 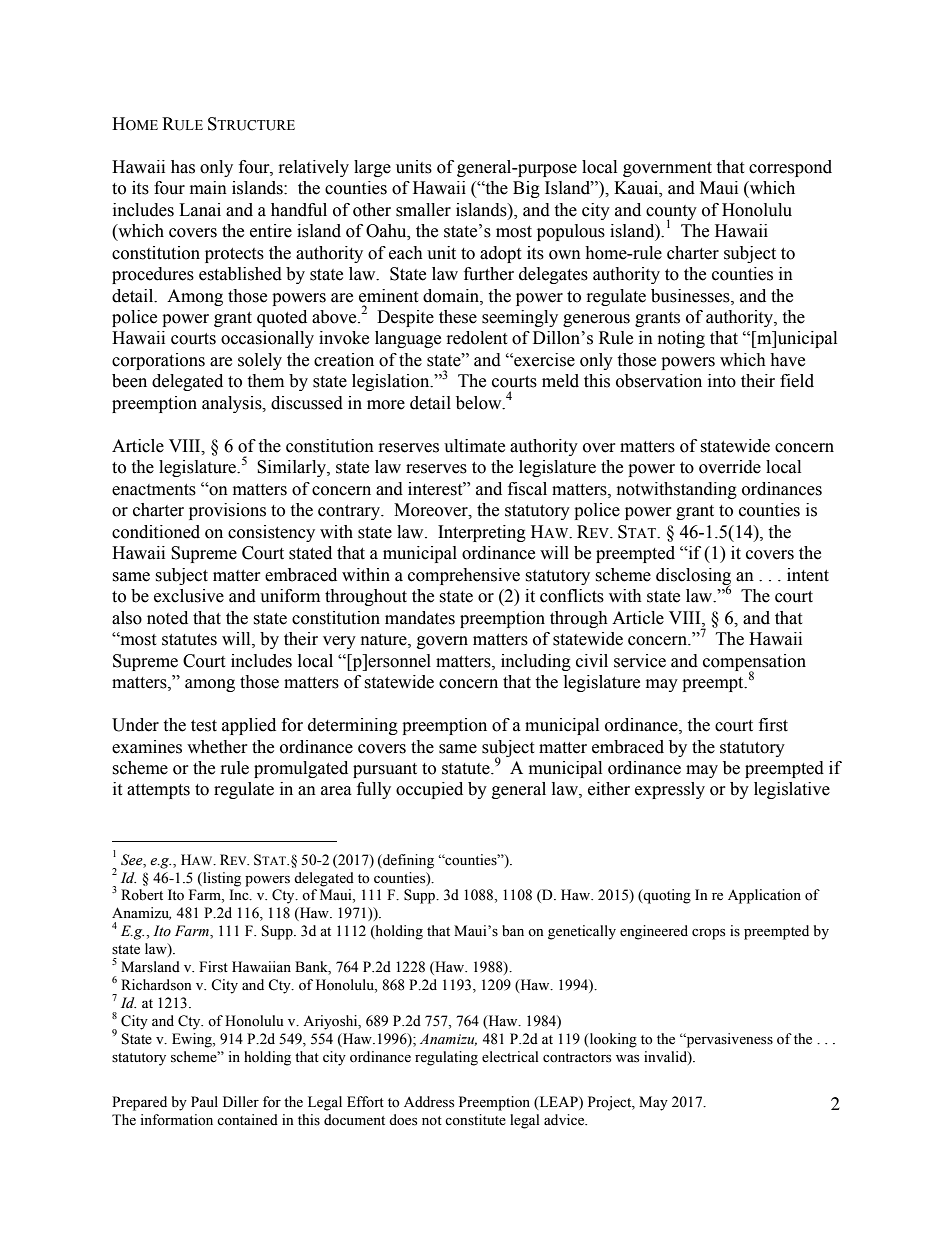 What do you see at coordinates (627, 1059) in the screenshot?
I see `was` at bounding box center [627, 1059].
